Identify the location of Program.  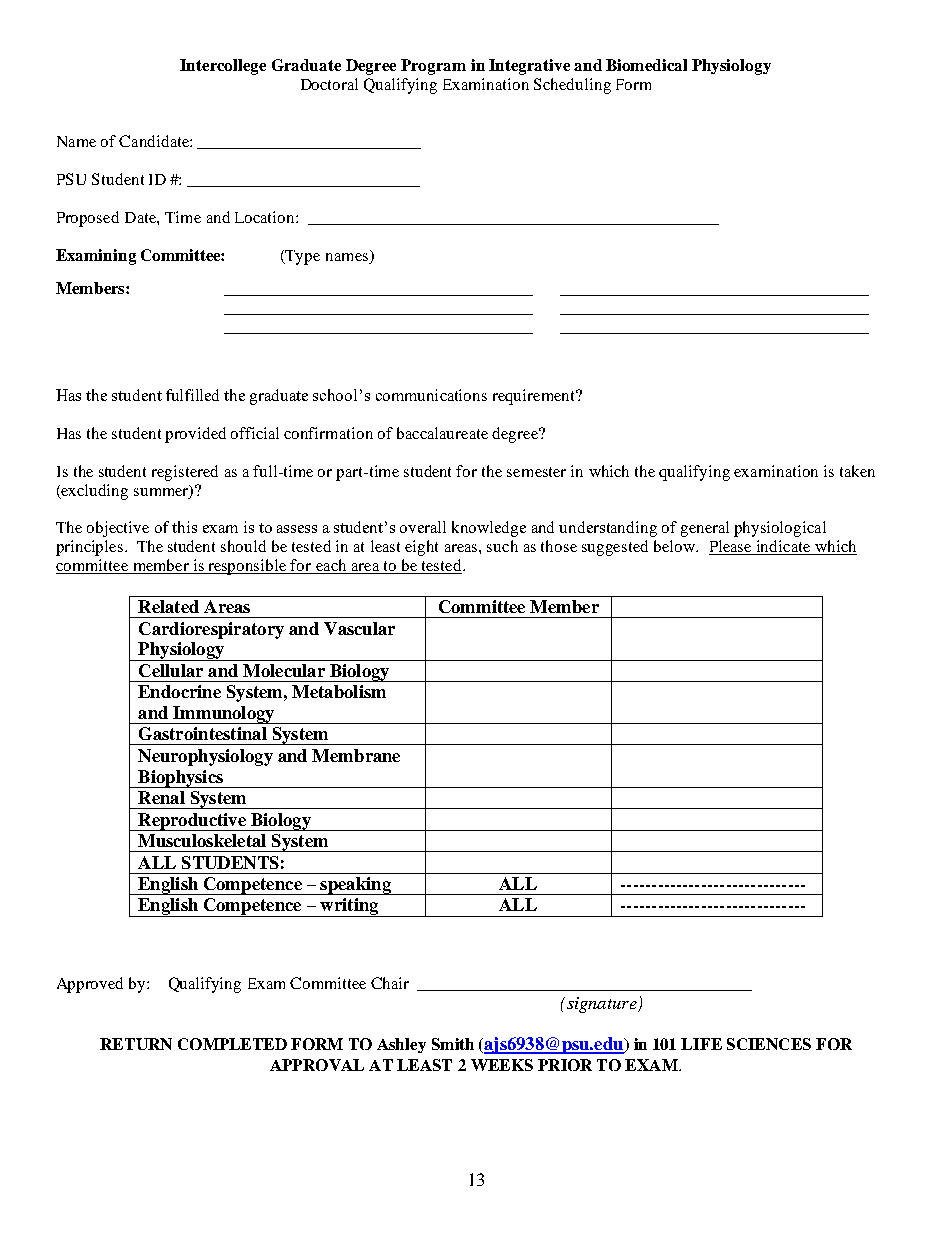
(433, 67).
